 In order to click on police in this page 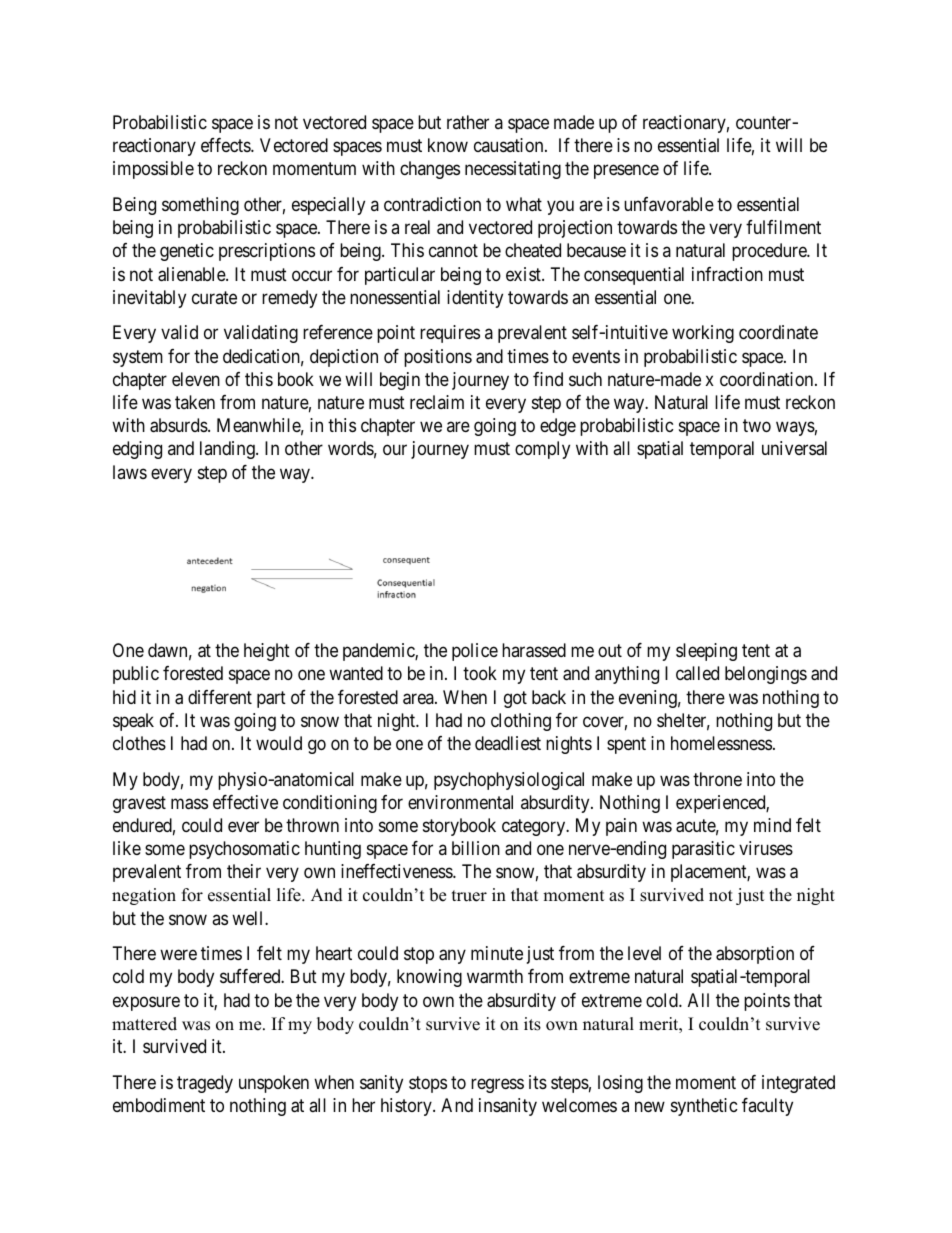, I will do `click(475, 652)`.
